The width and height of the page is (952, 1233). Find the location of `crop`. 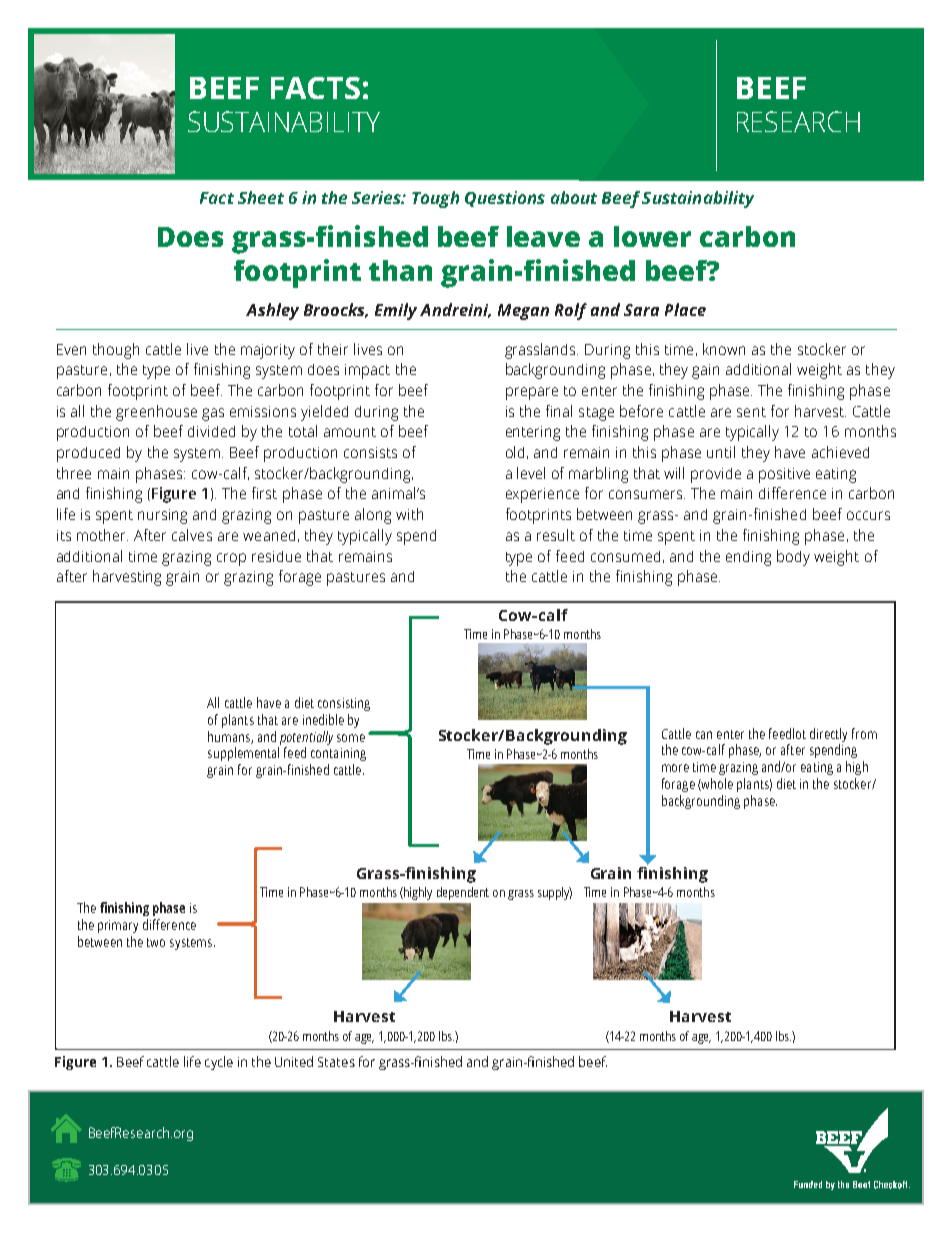

crop is located at coordinates (231, 559).
